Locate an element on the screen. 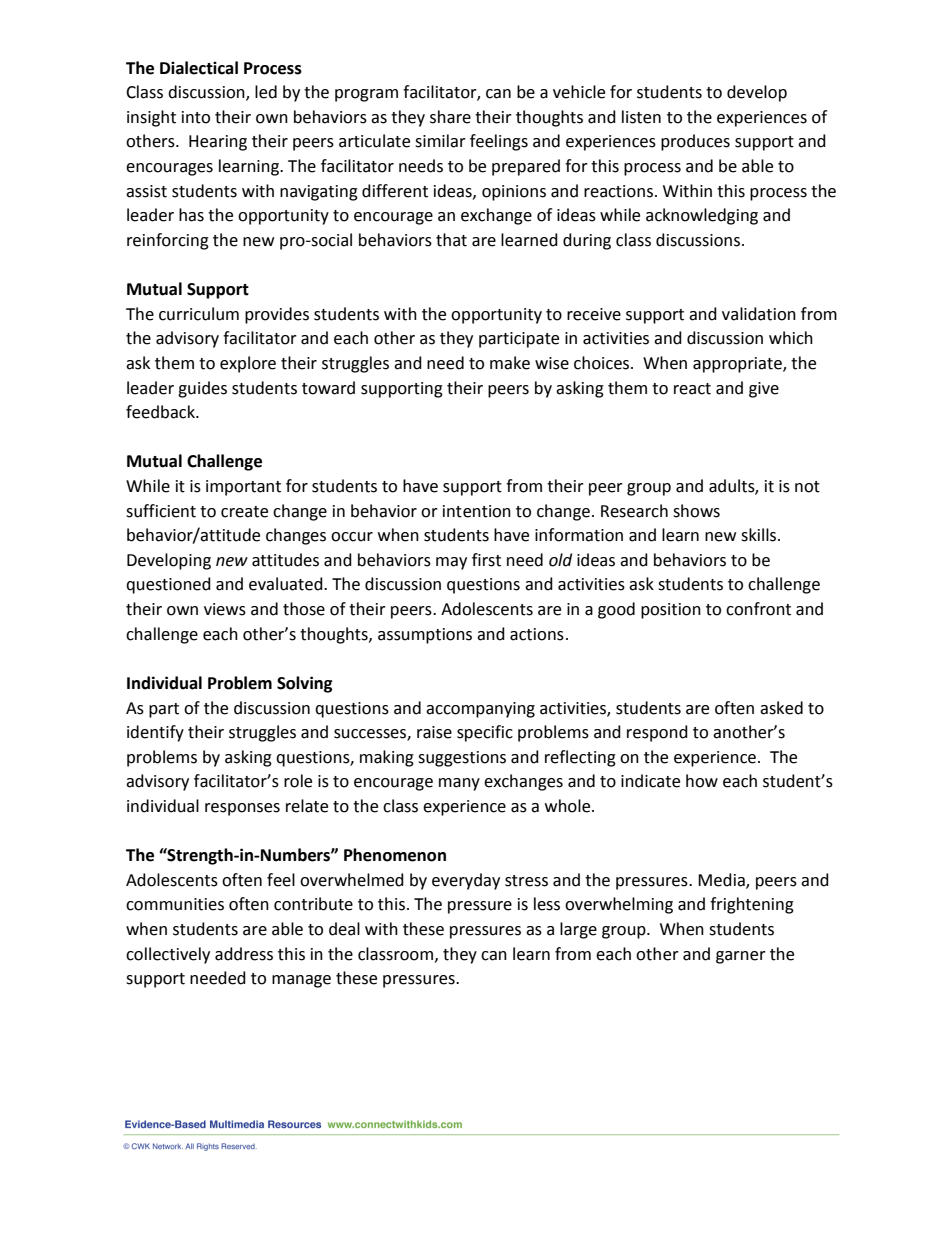 This screenshot has height=1233, width=952. validation is located at coordinates (759, 314).
